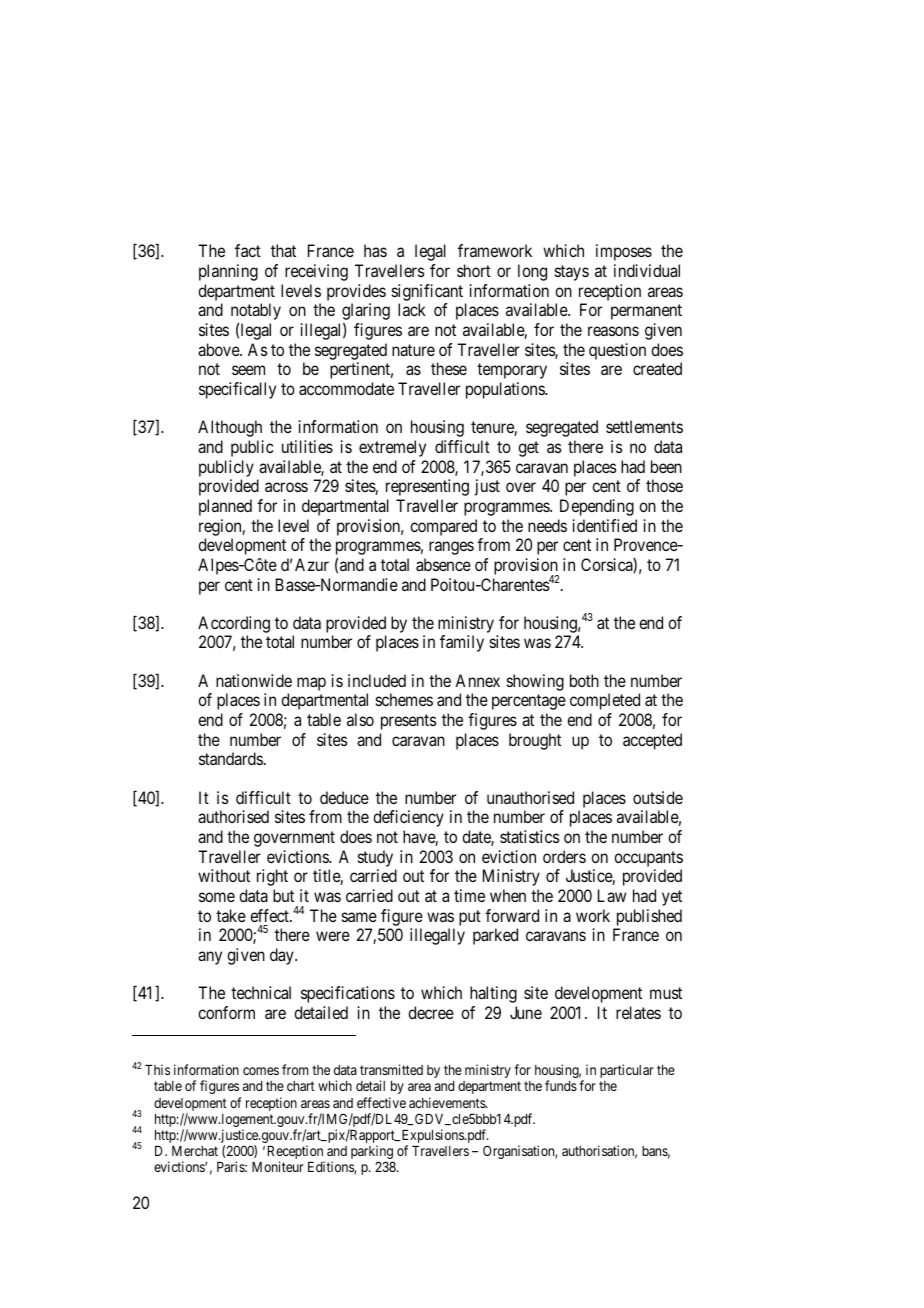 This screenshot has width=924, height=1308. Describe the element at coordinates (408, 722) in the screenshot. I see `presents` at that location.
